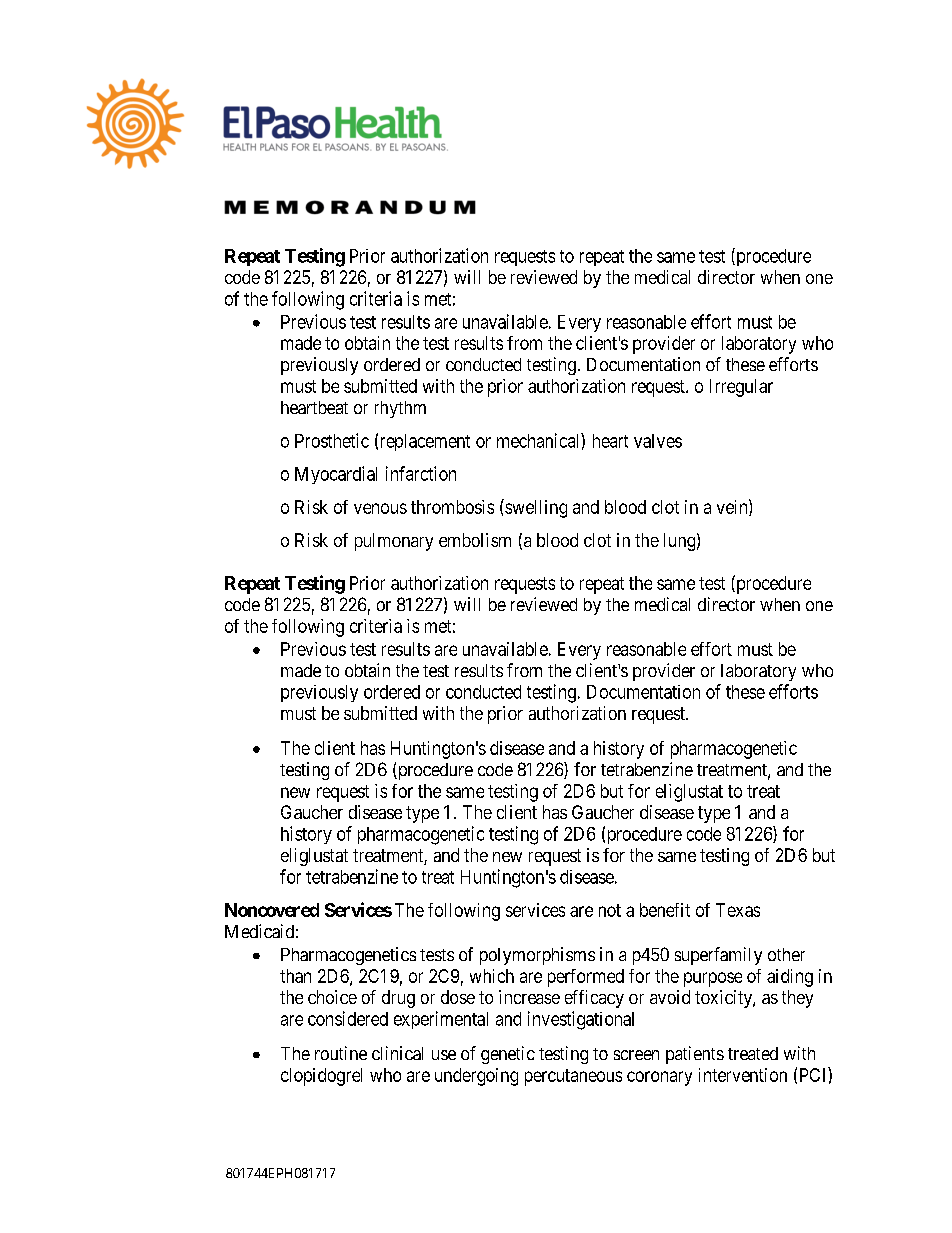 The width and height of the page is (952, 1233). What do you see at coordinates (743, 1075) in the page?
I see `intervention` at bounding box center [743, 1075].
